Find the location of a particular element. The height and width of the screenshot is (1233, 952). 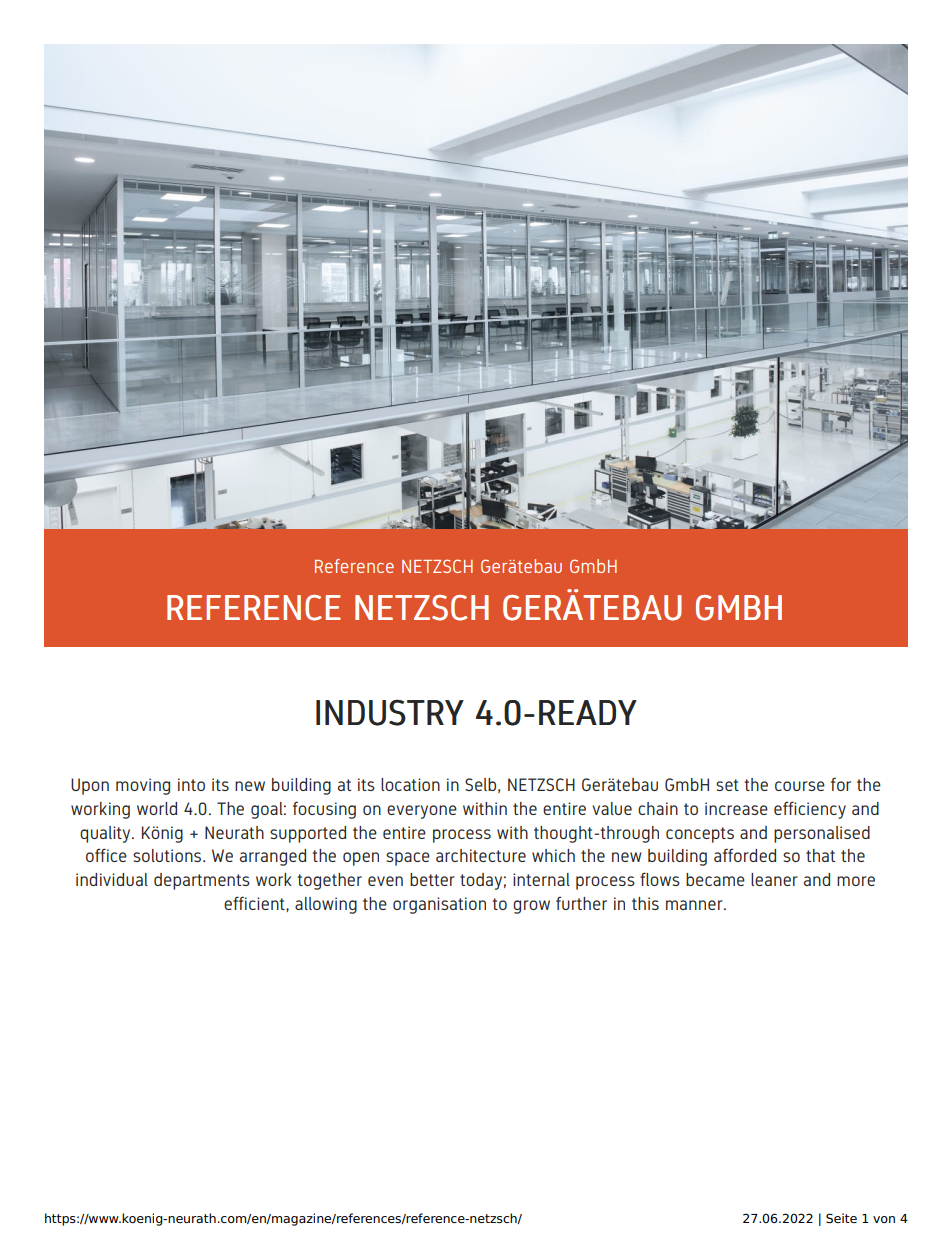

further is located at coordinates (581, 903).
